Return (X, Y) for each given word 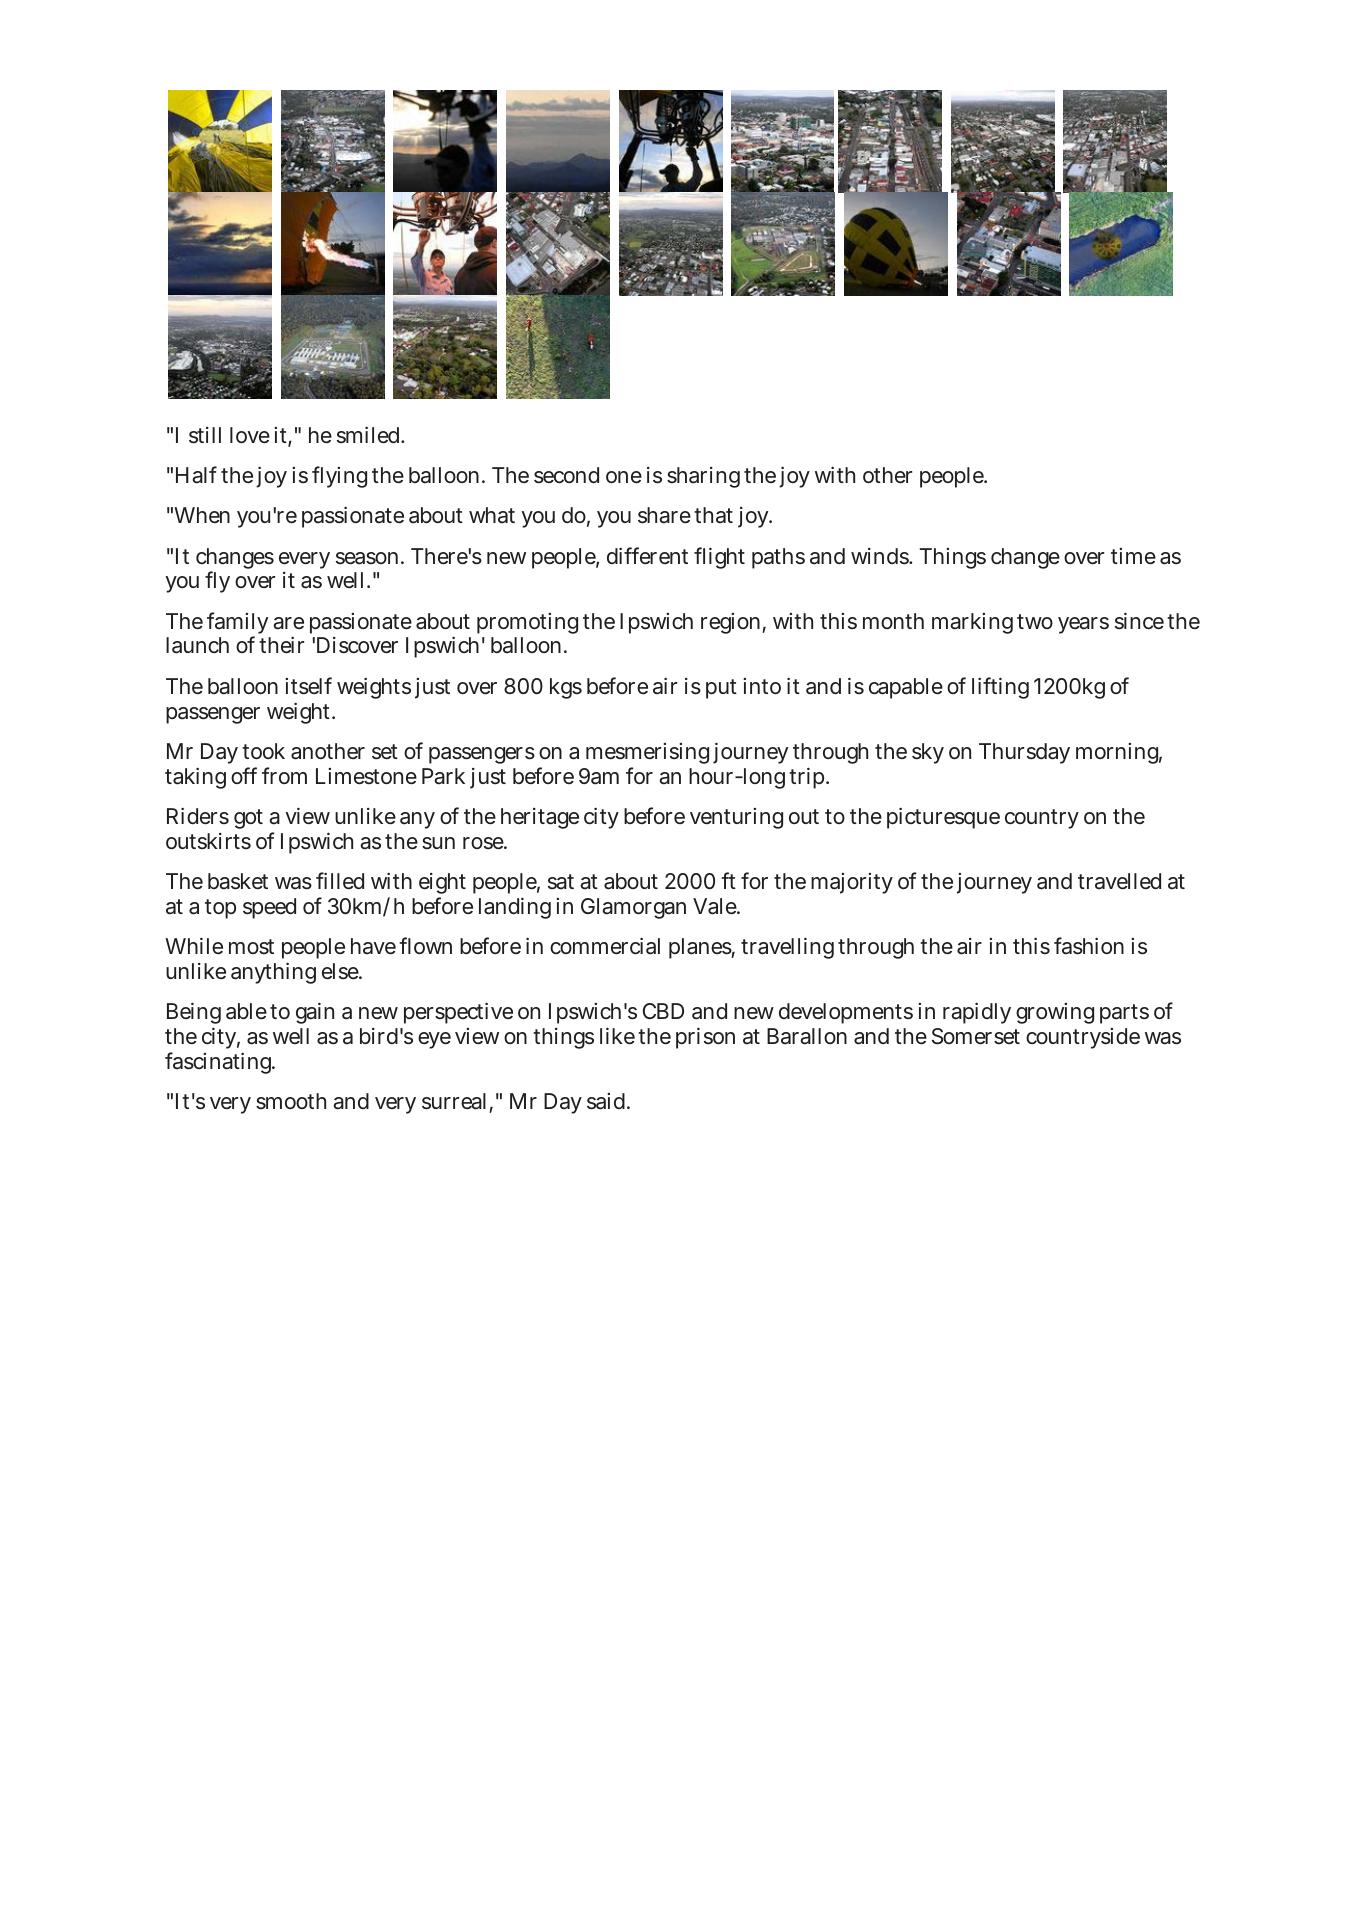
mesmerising (647, 755)
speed (269, 908)
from (284, 775)
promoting (527, 623)
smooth (291, 1101)
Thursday (1024, 753)
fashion (1089, 946)
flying (339, 477)
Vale (716, 906)
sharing (703, 477)
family (237, 624)
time (1133, 556)
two (1035, 621)
